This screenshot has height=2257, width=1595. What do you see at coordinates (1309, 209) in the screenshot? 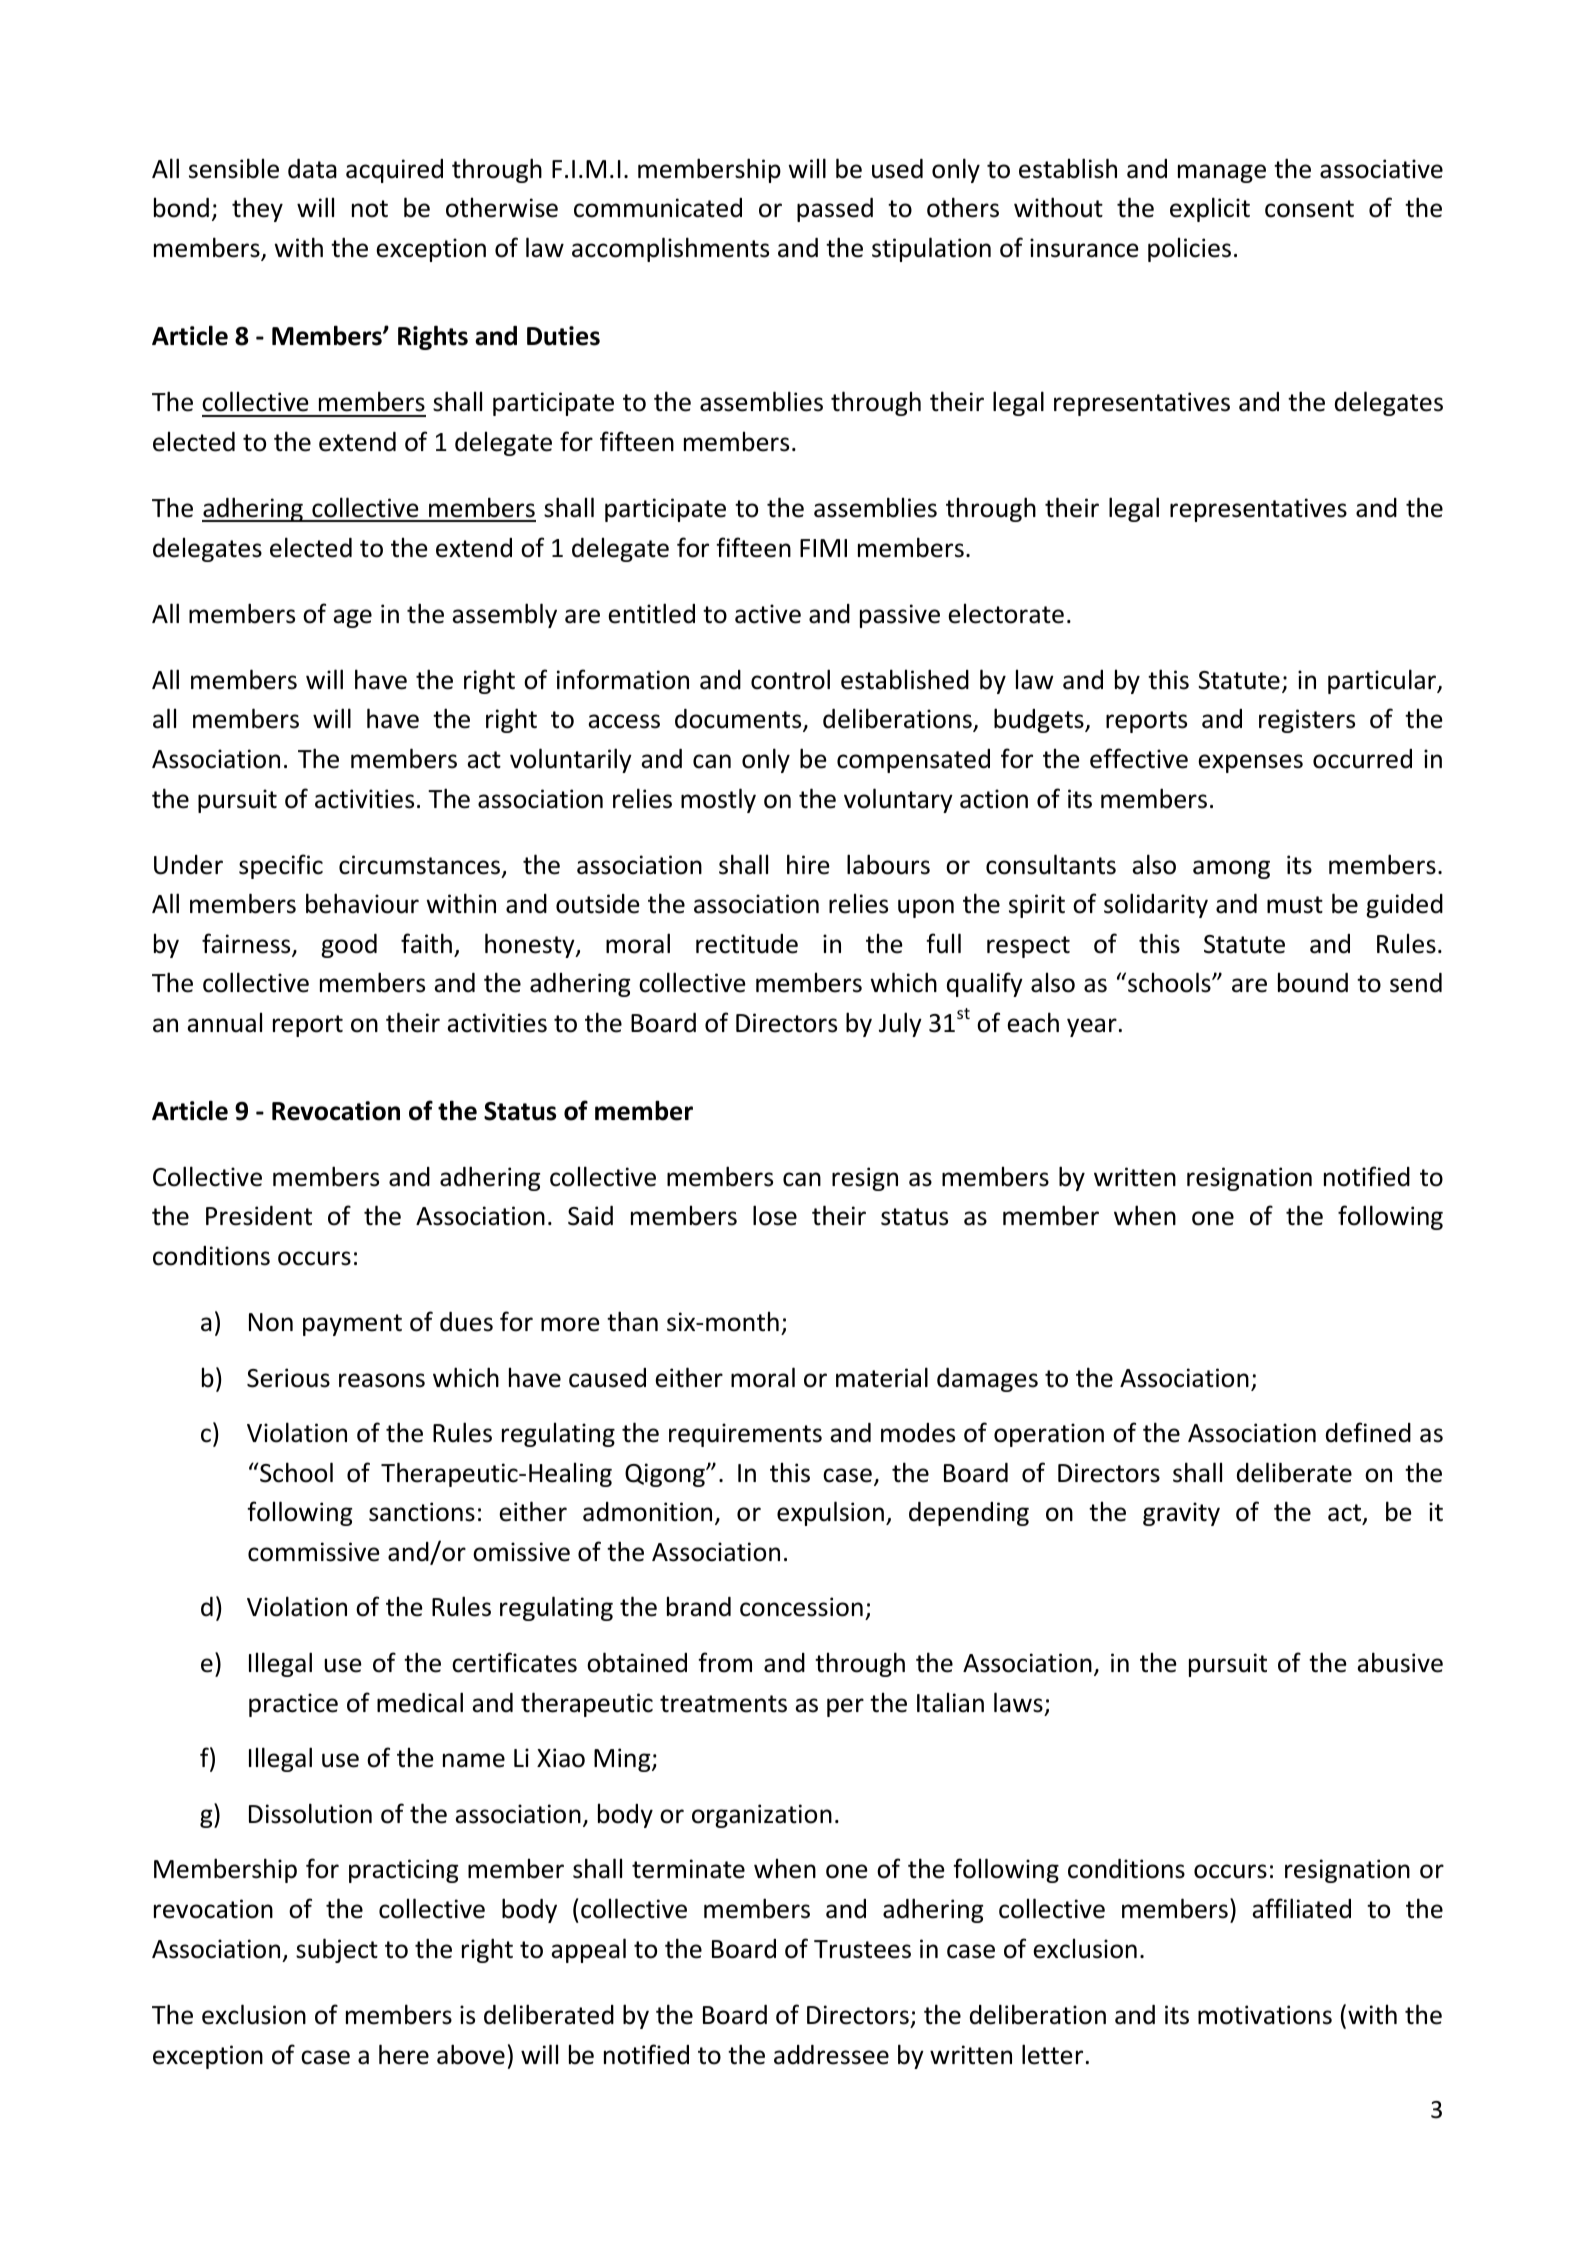
I see `consent` at bounding box center [1309, 209].
